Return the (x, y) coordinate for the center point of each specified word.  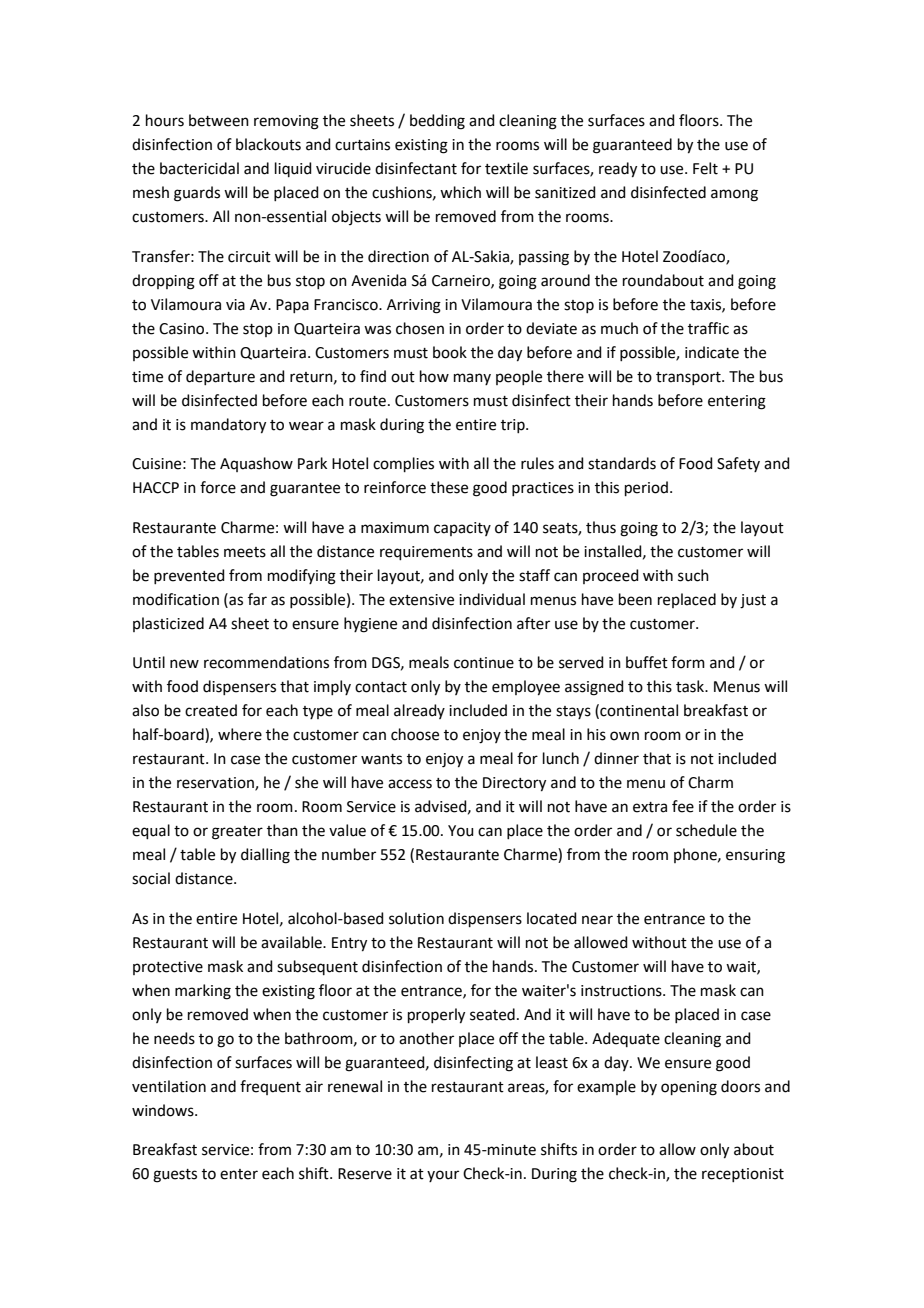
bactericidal (199, 168)
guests (175, 1176)
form (688, 662)
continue (484, 663)
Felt (705, 168)
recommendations (266, 662)
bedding (437, 122)
